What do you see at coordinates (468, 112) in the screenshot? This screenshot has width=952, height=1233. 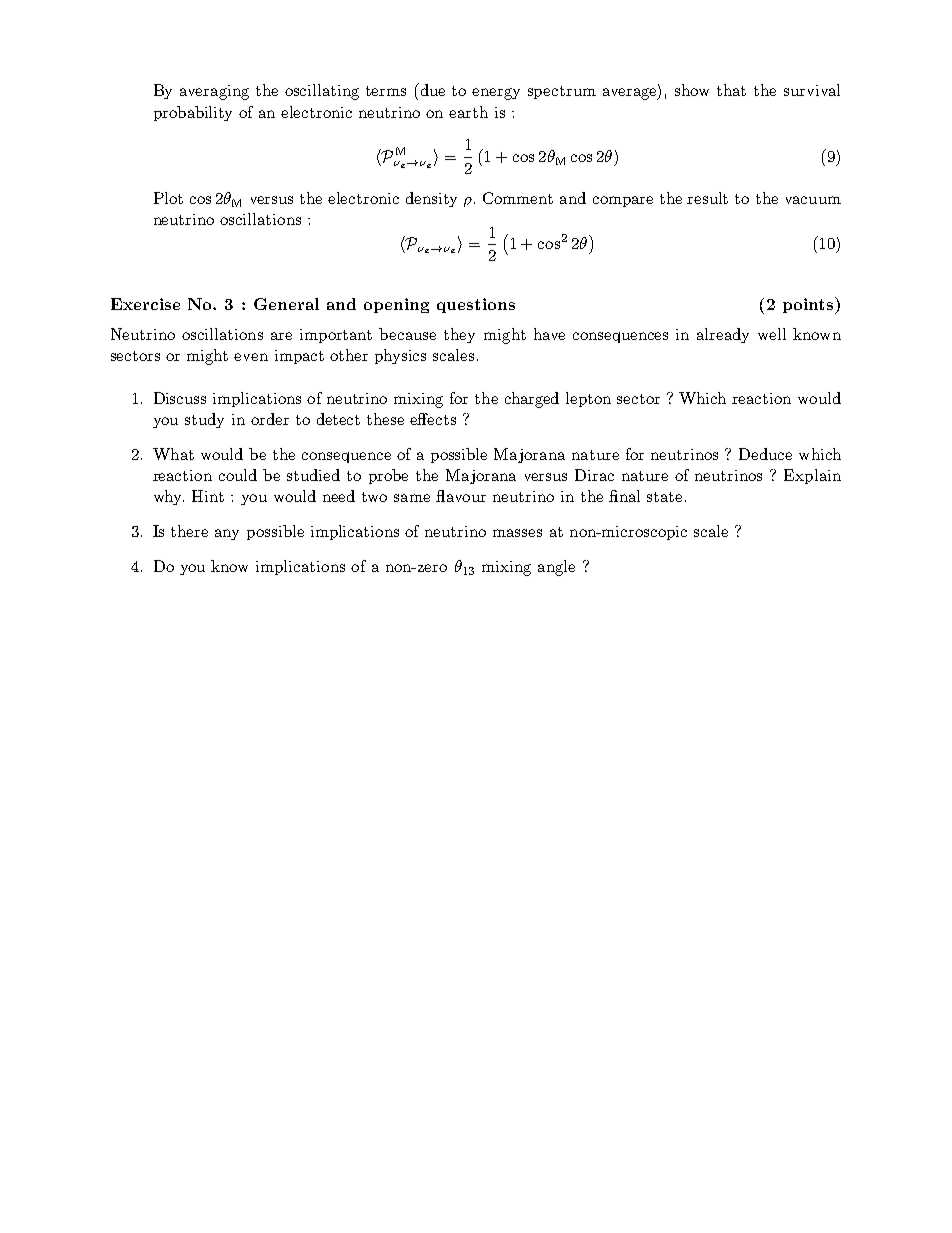 I see `earth` at bounding box center [468, 112].
